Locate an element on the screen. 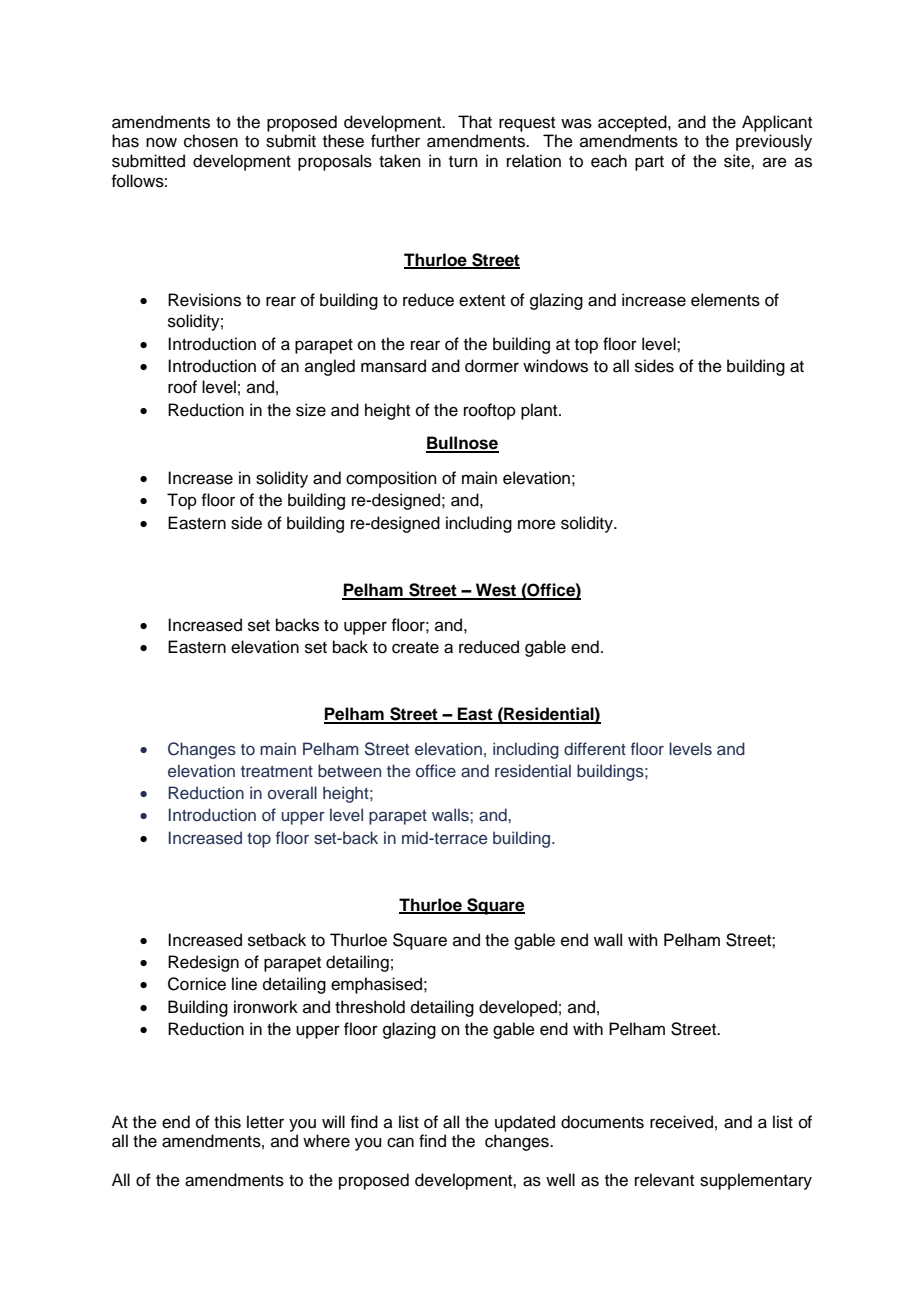  size is located at coordinates (311, 410).
